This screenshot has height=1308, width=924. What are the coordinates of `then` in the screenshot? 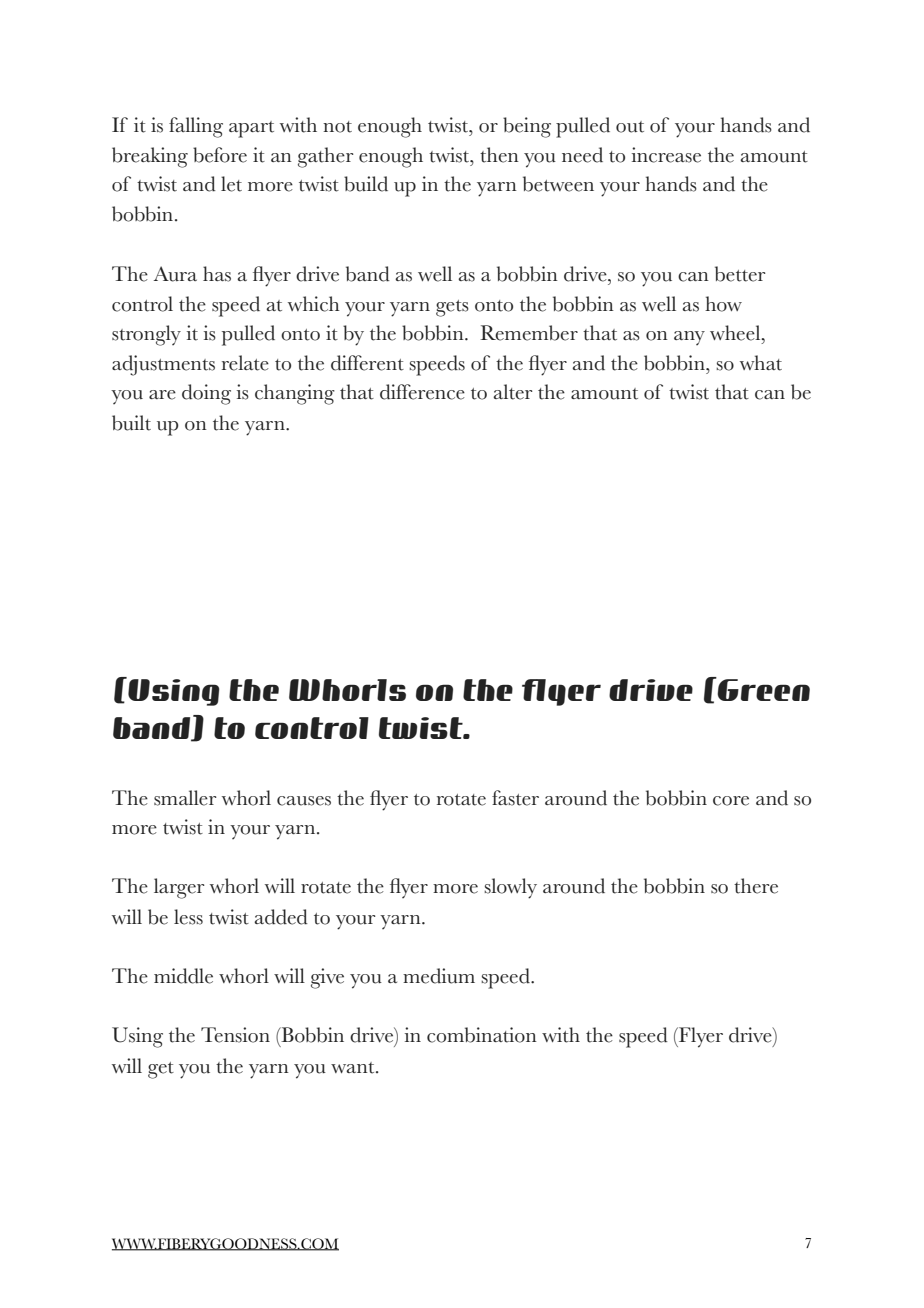 It's located at (499, 155).
